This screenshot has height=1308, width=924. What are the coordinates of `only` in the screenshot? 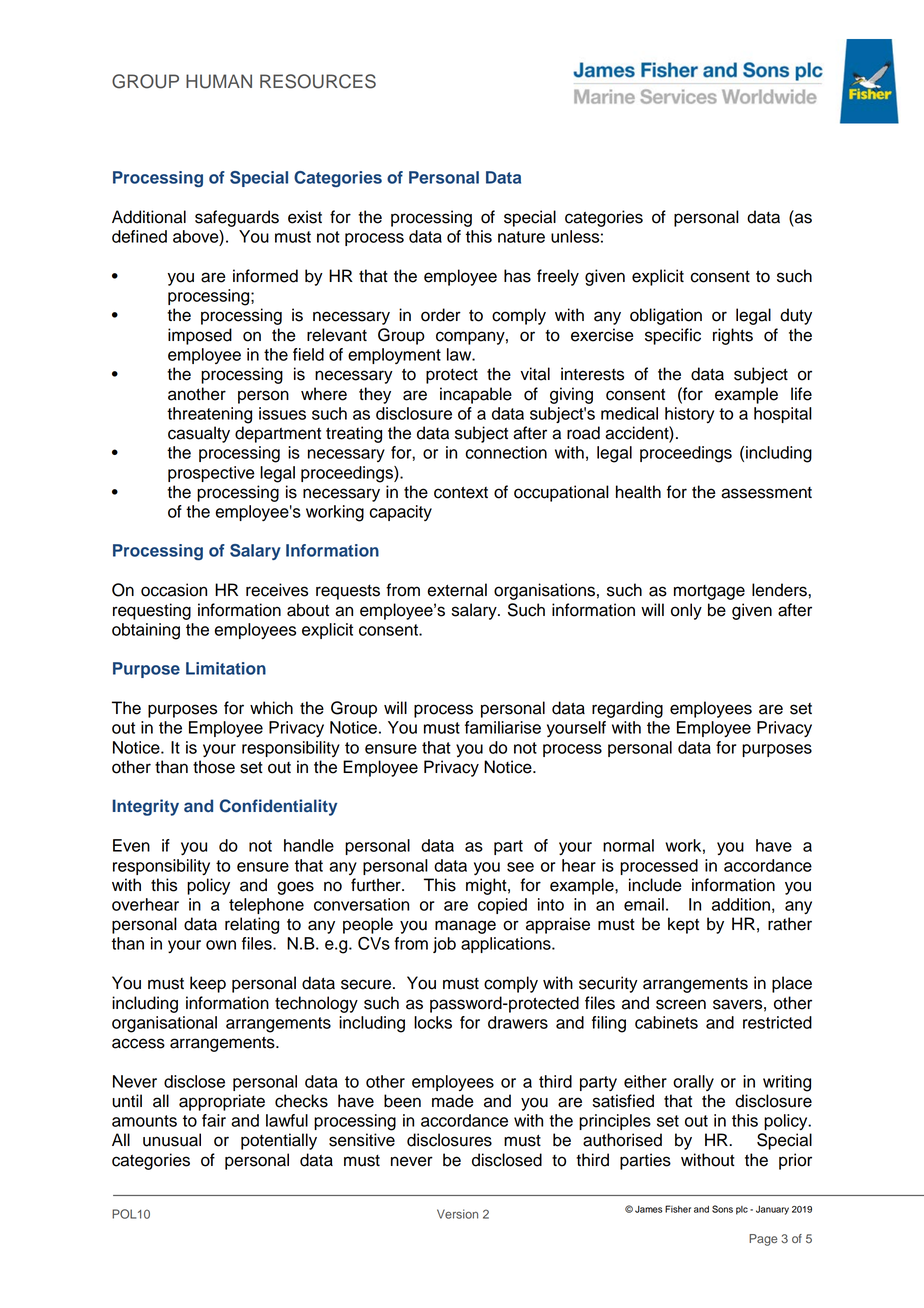 It's located at (686, 611).
